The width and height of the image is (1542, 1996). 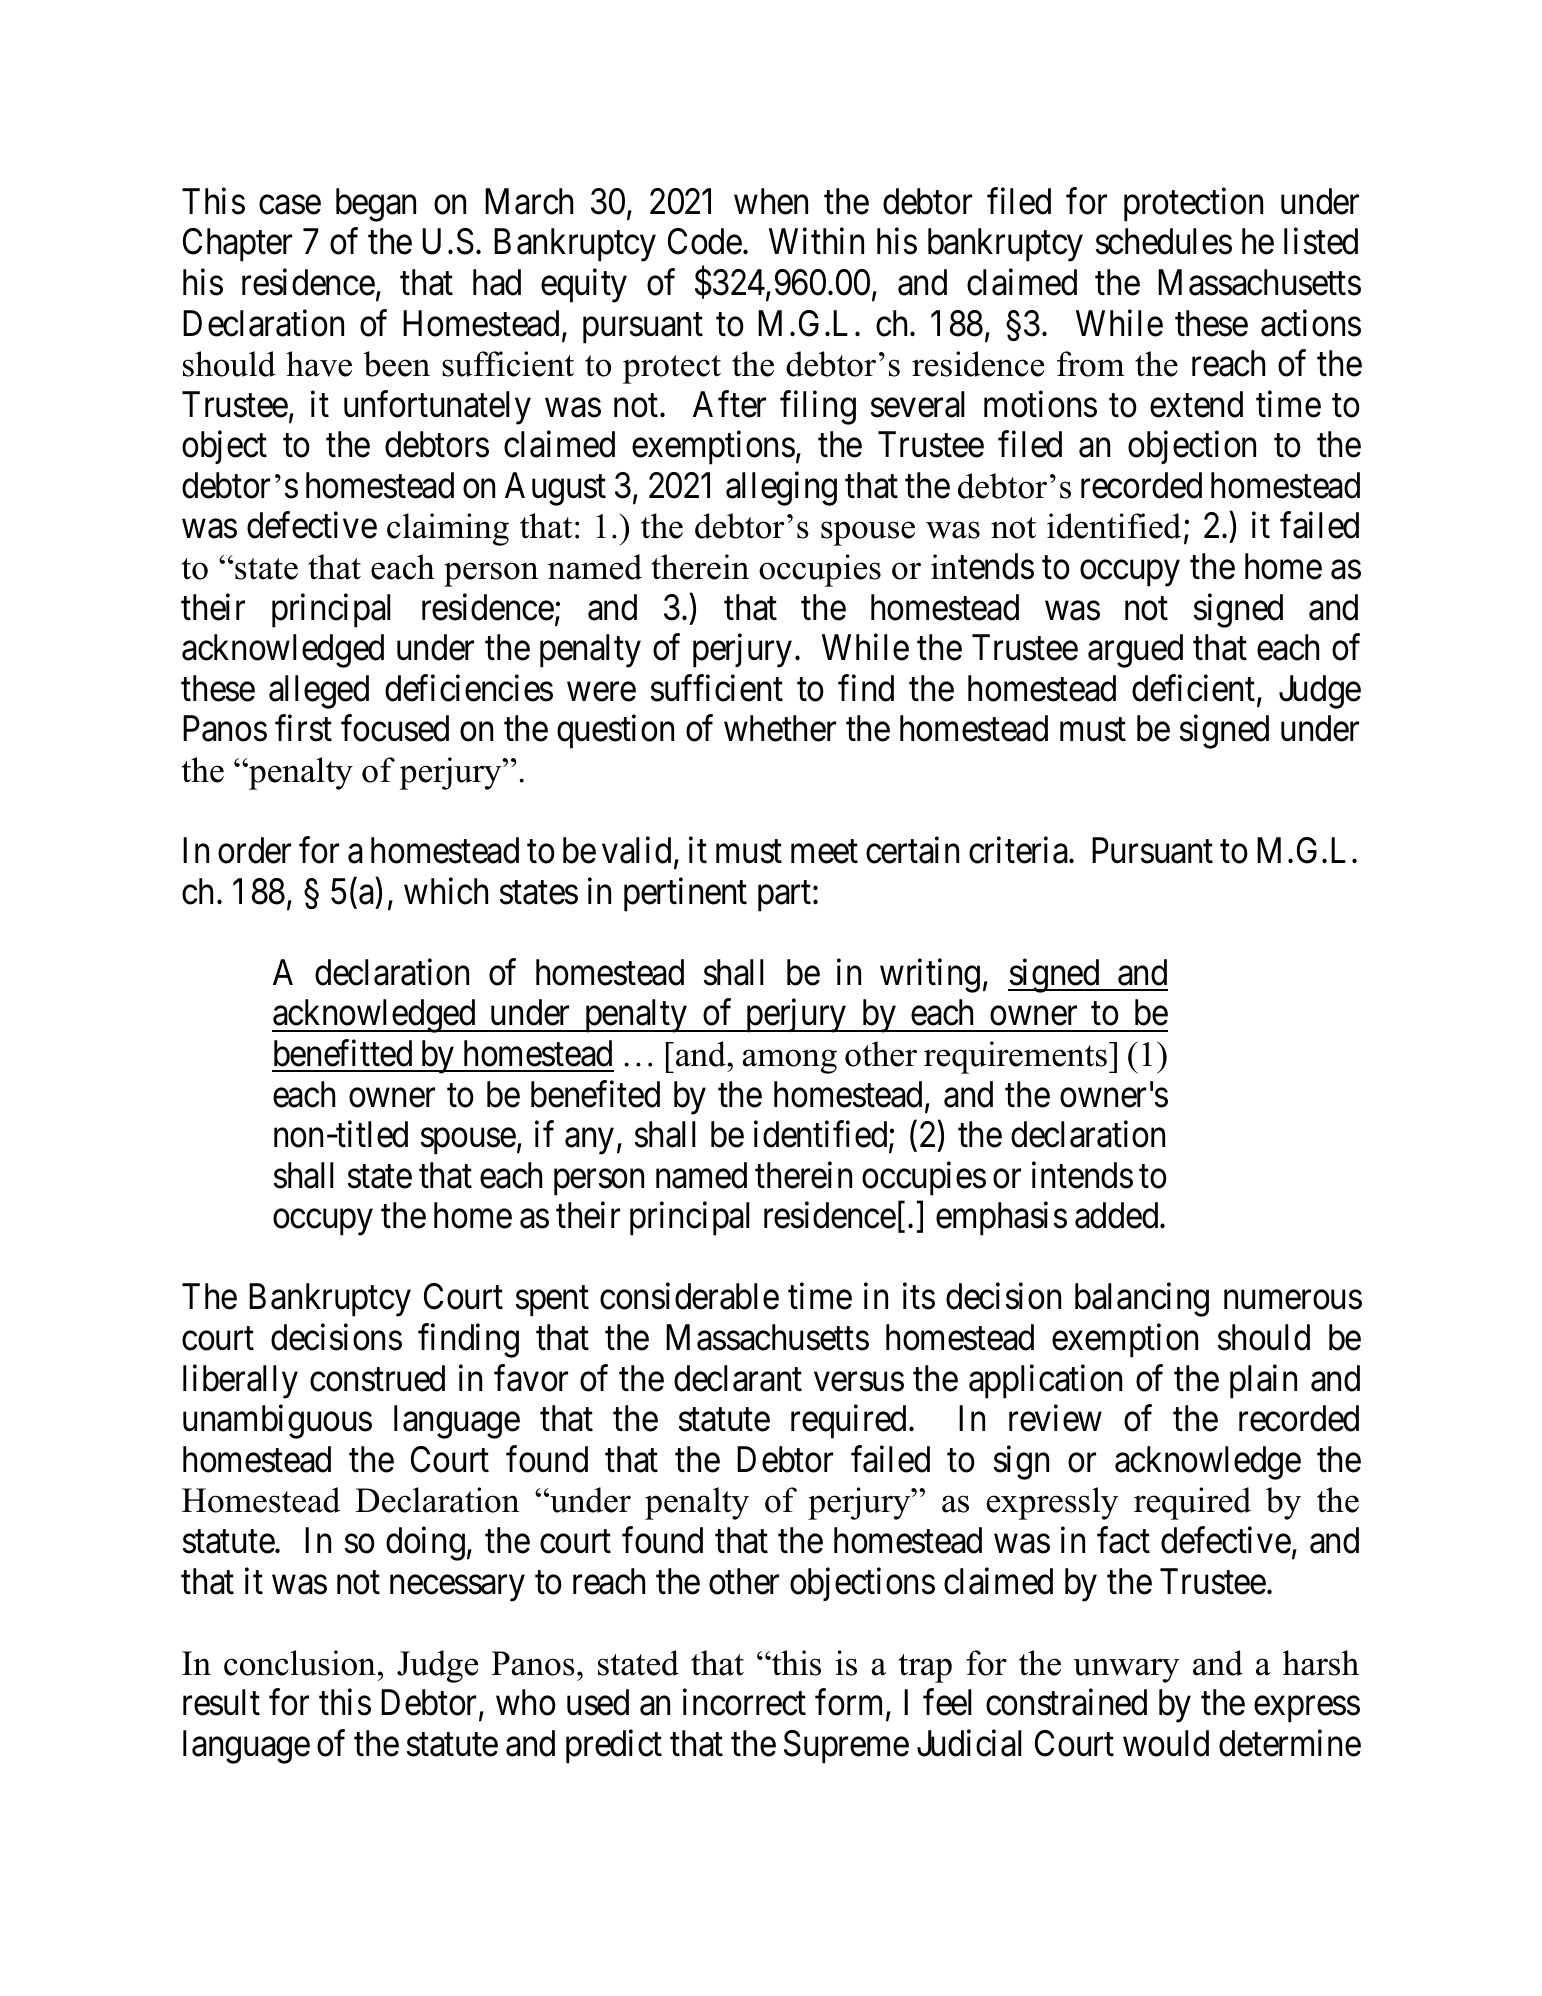 I want to click on incorrect, so click(x=744, y=1702).
